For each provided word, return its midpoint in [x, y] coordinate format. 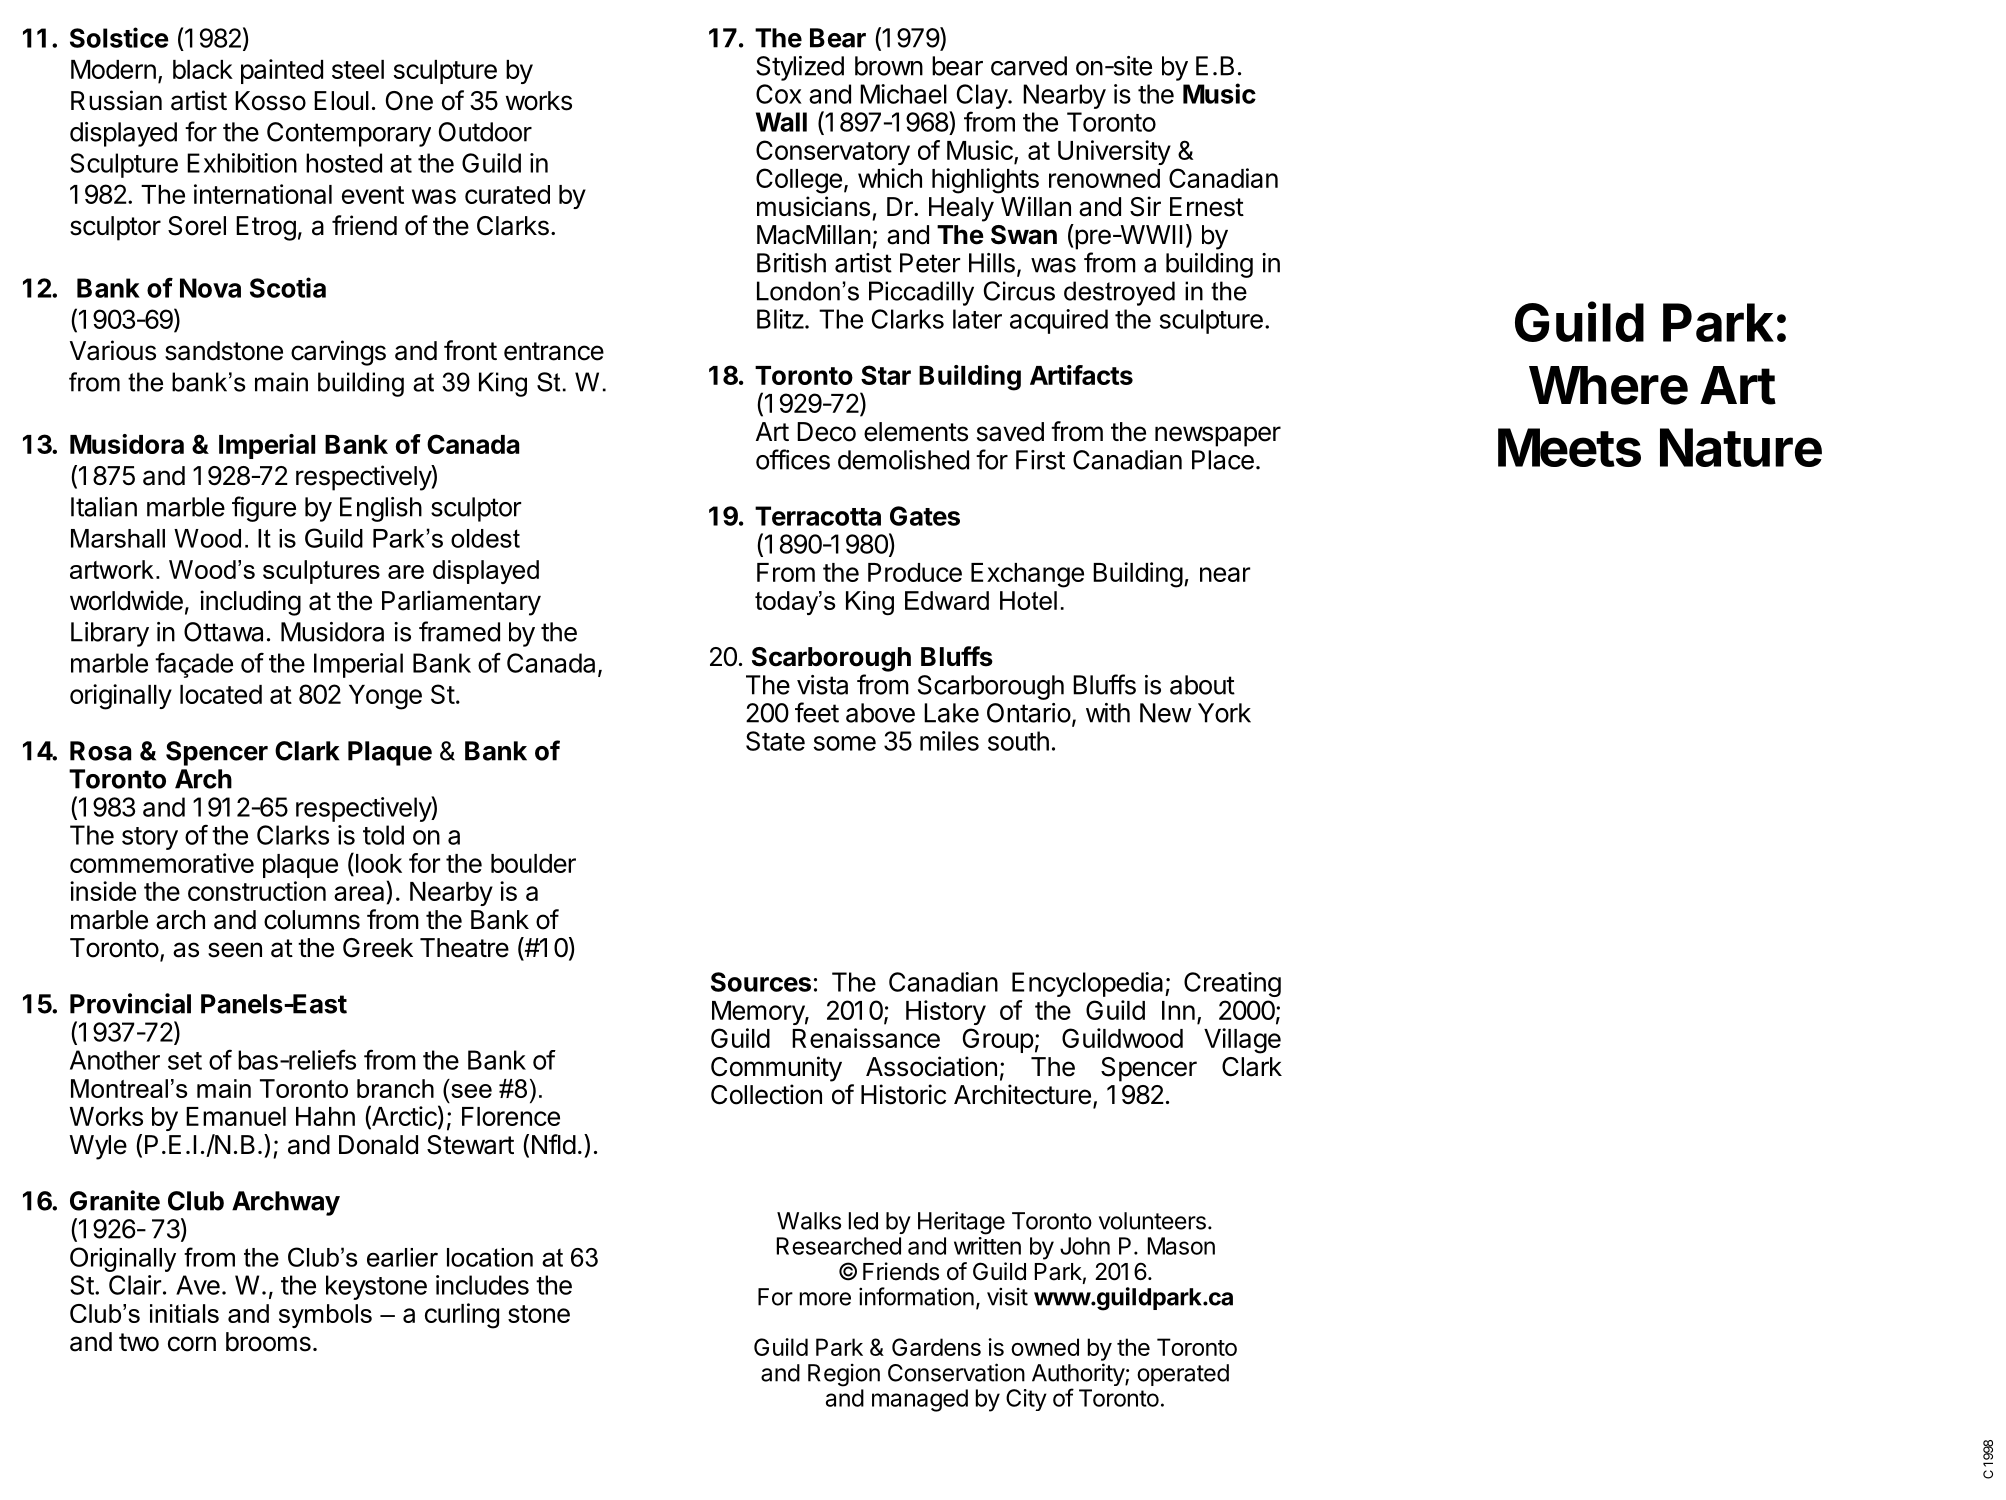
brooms [268, 1342]
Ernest [1207, 207]
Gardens [936, 1347]
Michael [903, 94]
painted [282, 71]
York [1224, 713]
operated [1183, 1375]
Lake [951, 713]
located [221, 694]
